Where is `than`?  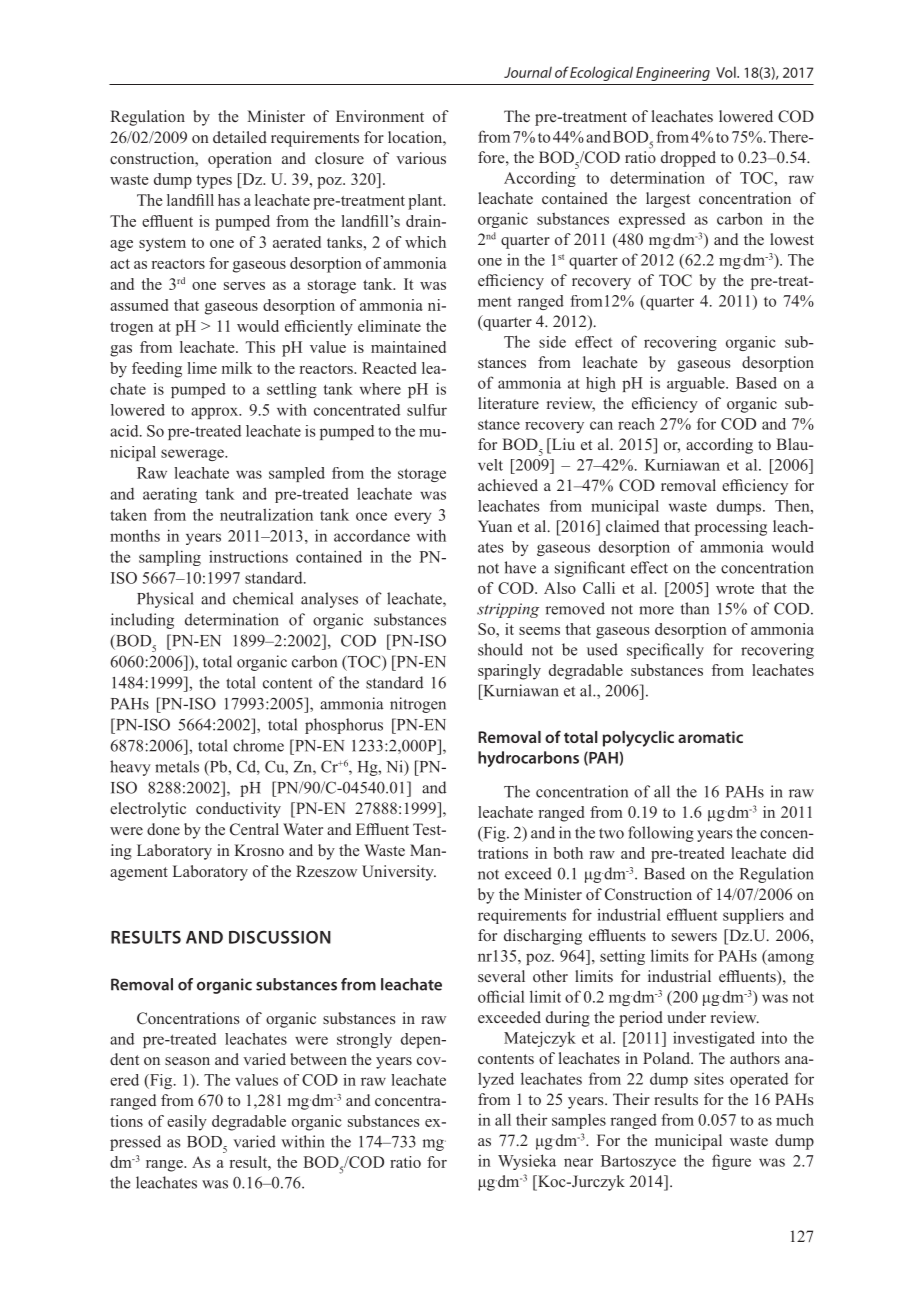
than is located at coordinates (695, 608).
